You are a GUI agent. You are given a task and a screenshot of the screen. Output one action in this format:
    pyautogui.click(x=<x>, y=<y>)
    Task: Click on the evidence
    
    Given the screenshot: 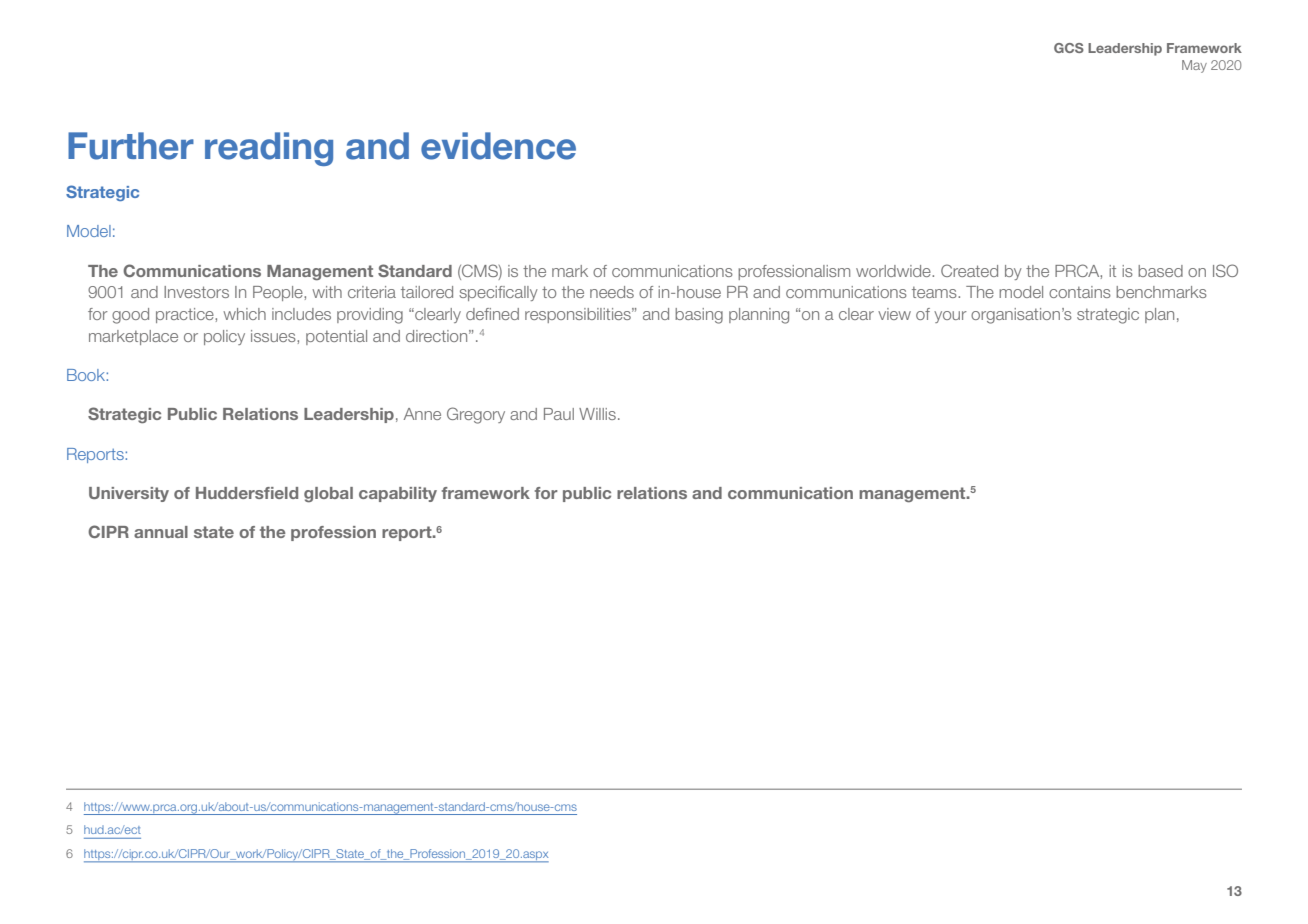 What is the action you would take?
    pyautogui.click(x=498, y=146)
